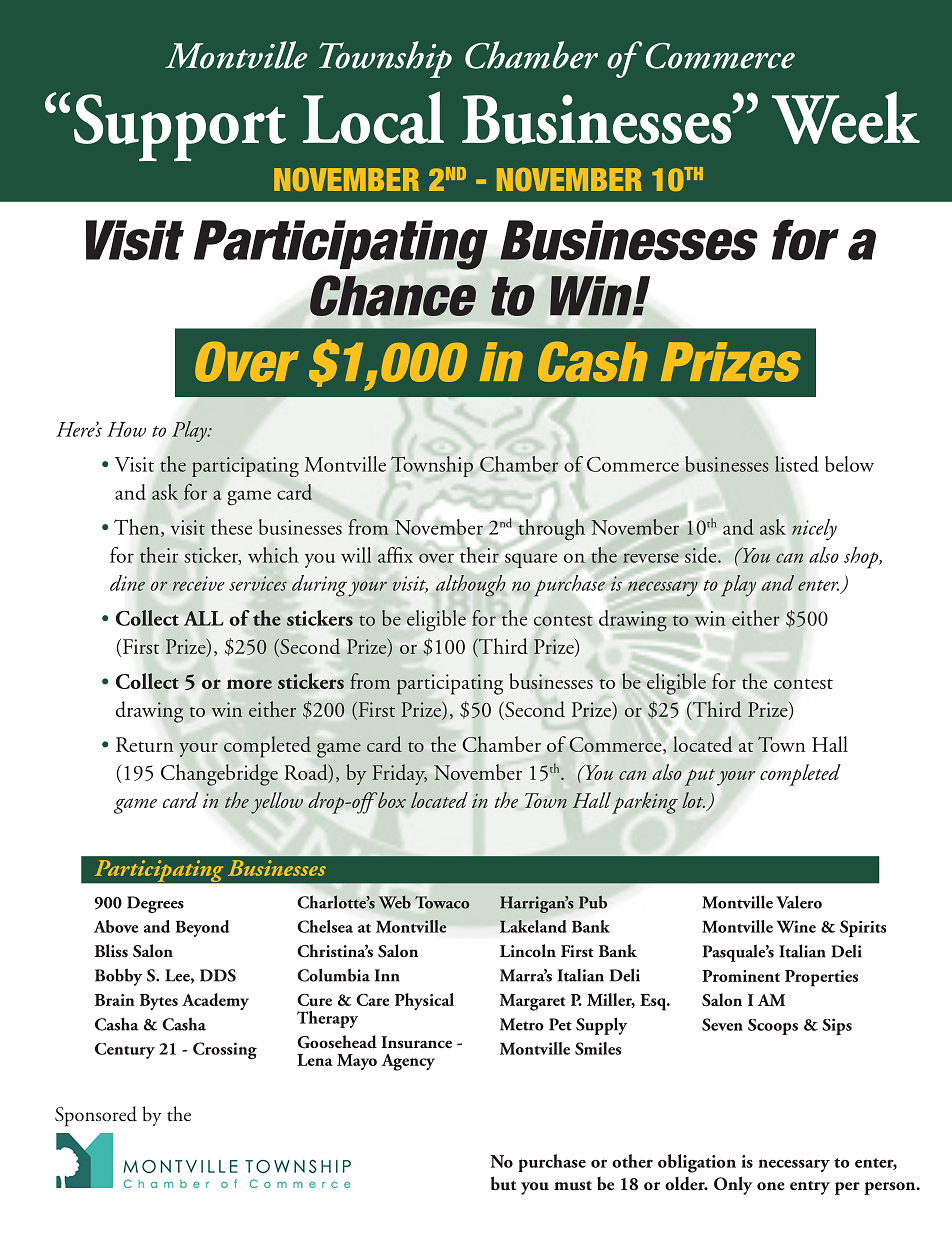 This screenshot has width=952, height=1233. Describe the element at coordinates (846, 117) in the screenshot. I see `Week` at that location.
